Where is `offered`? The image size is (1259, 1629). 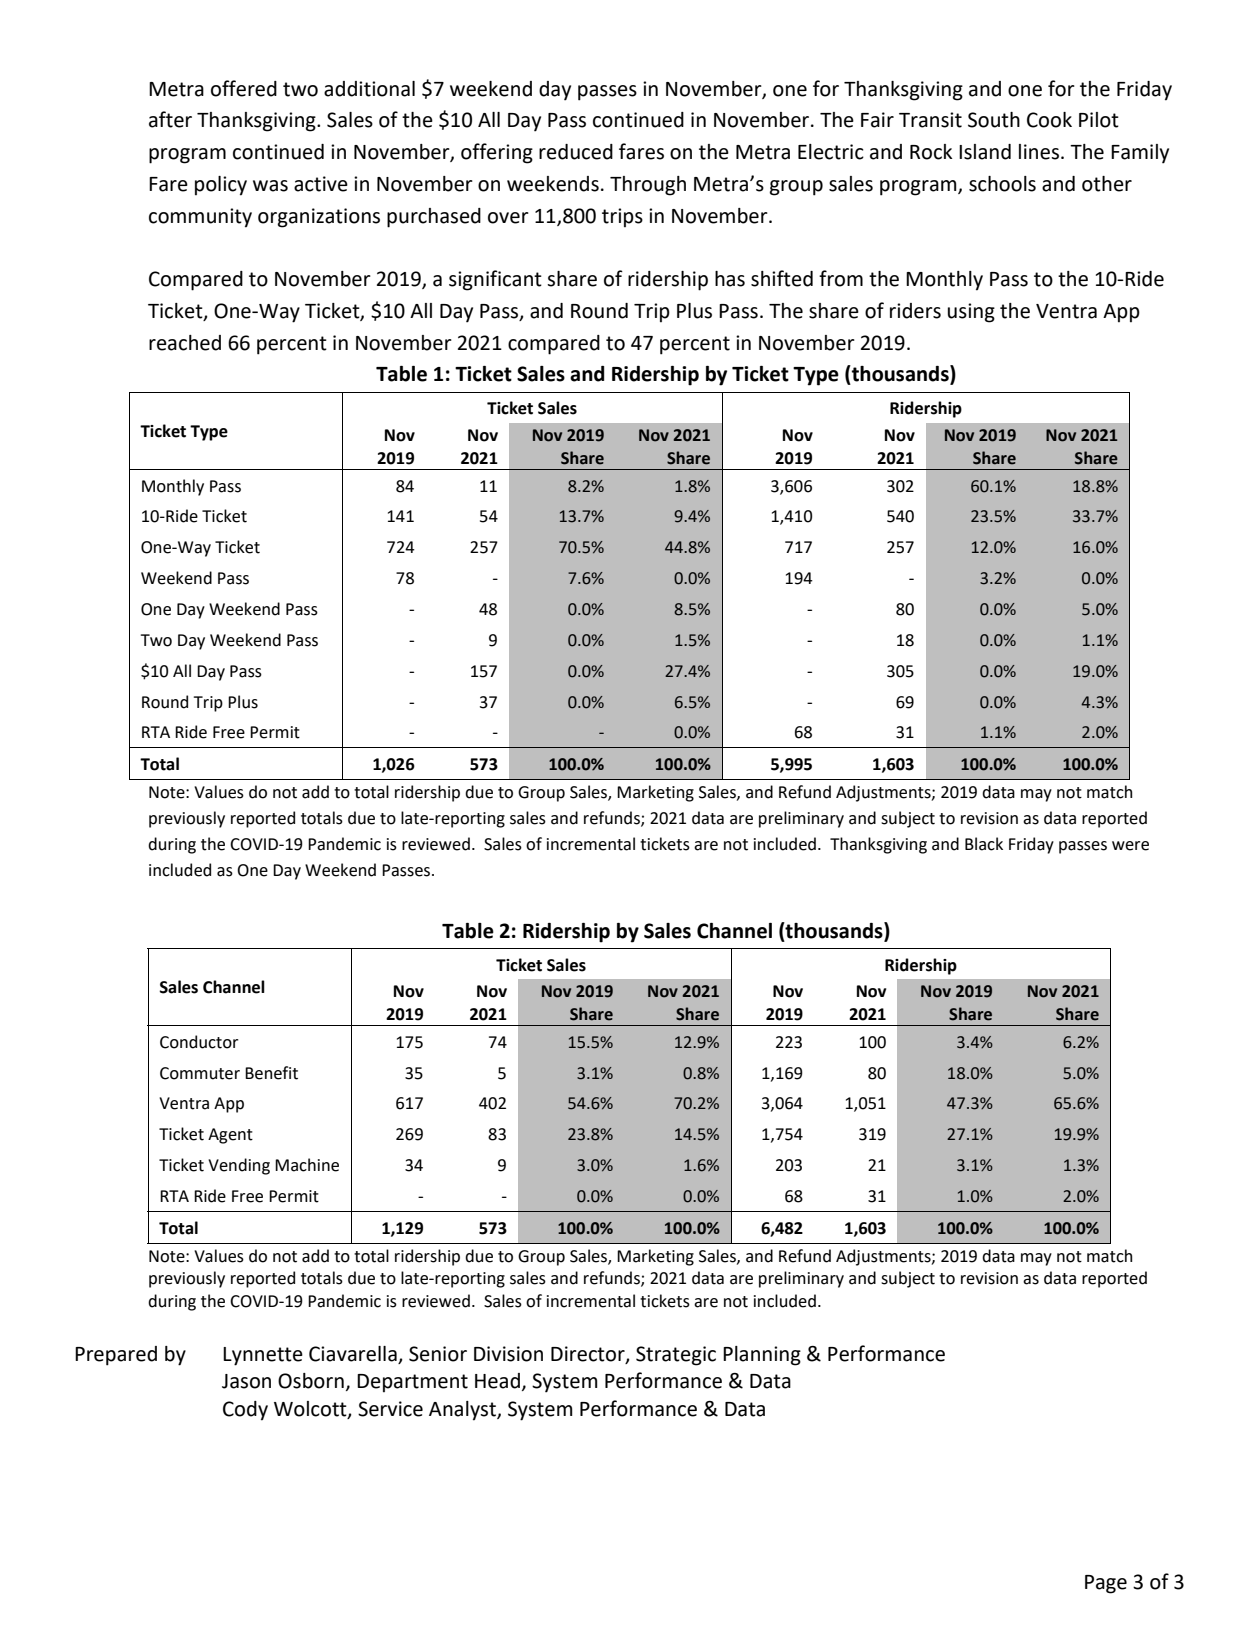 offered is located at coordinates (244, 88).
